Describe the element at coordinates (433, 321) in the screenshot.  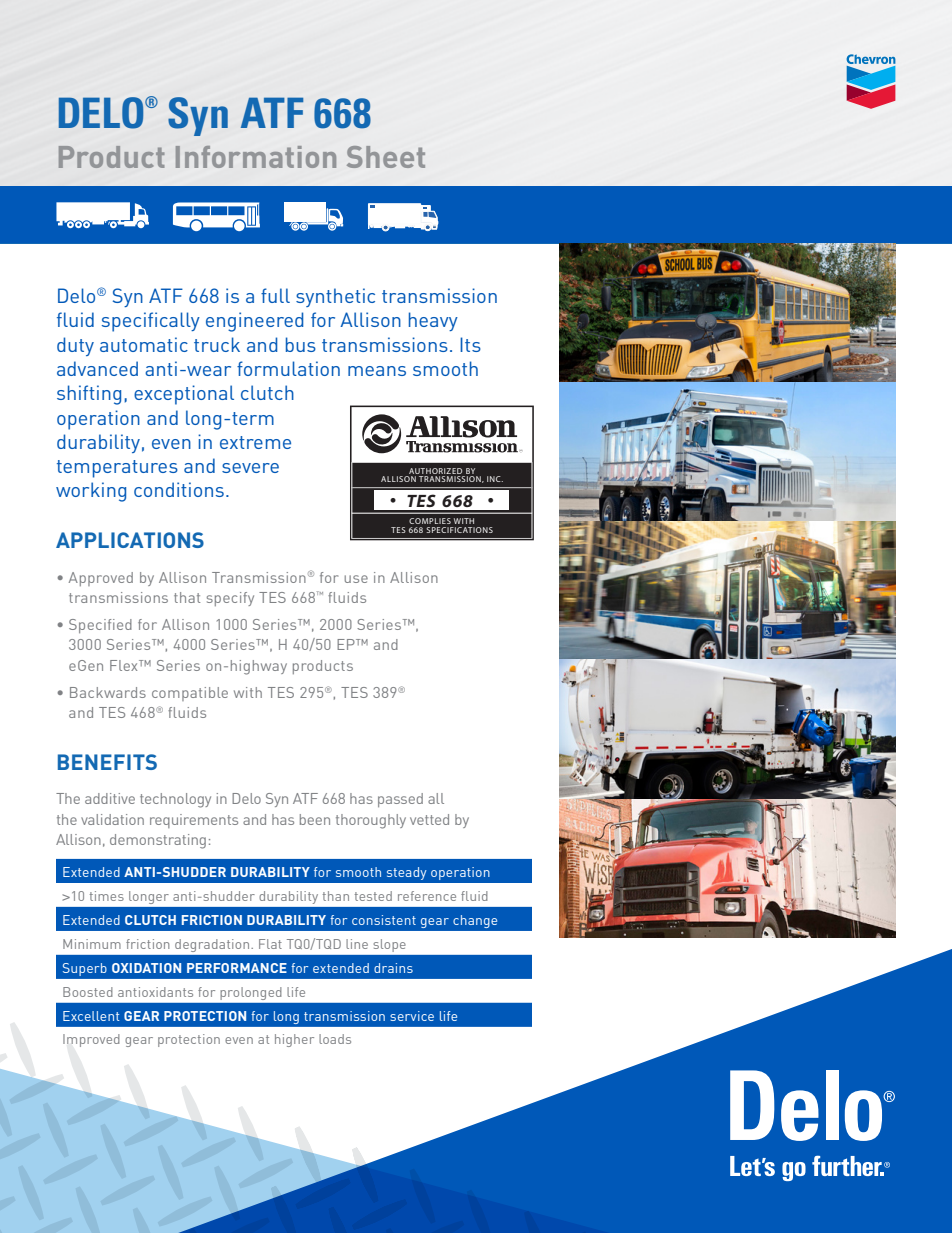
I see `heavy` at that location.
